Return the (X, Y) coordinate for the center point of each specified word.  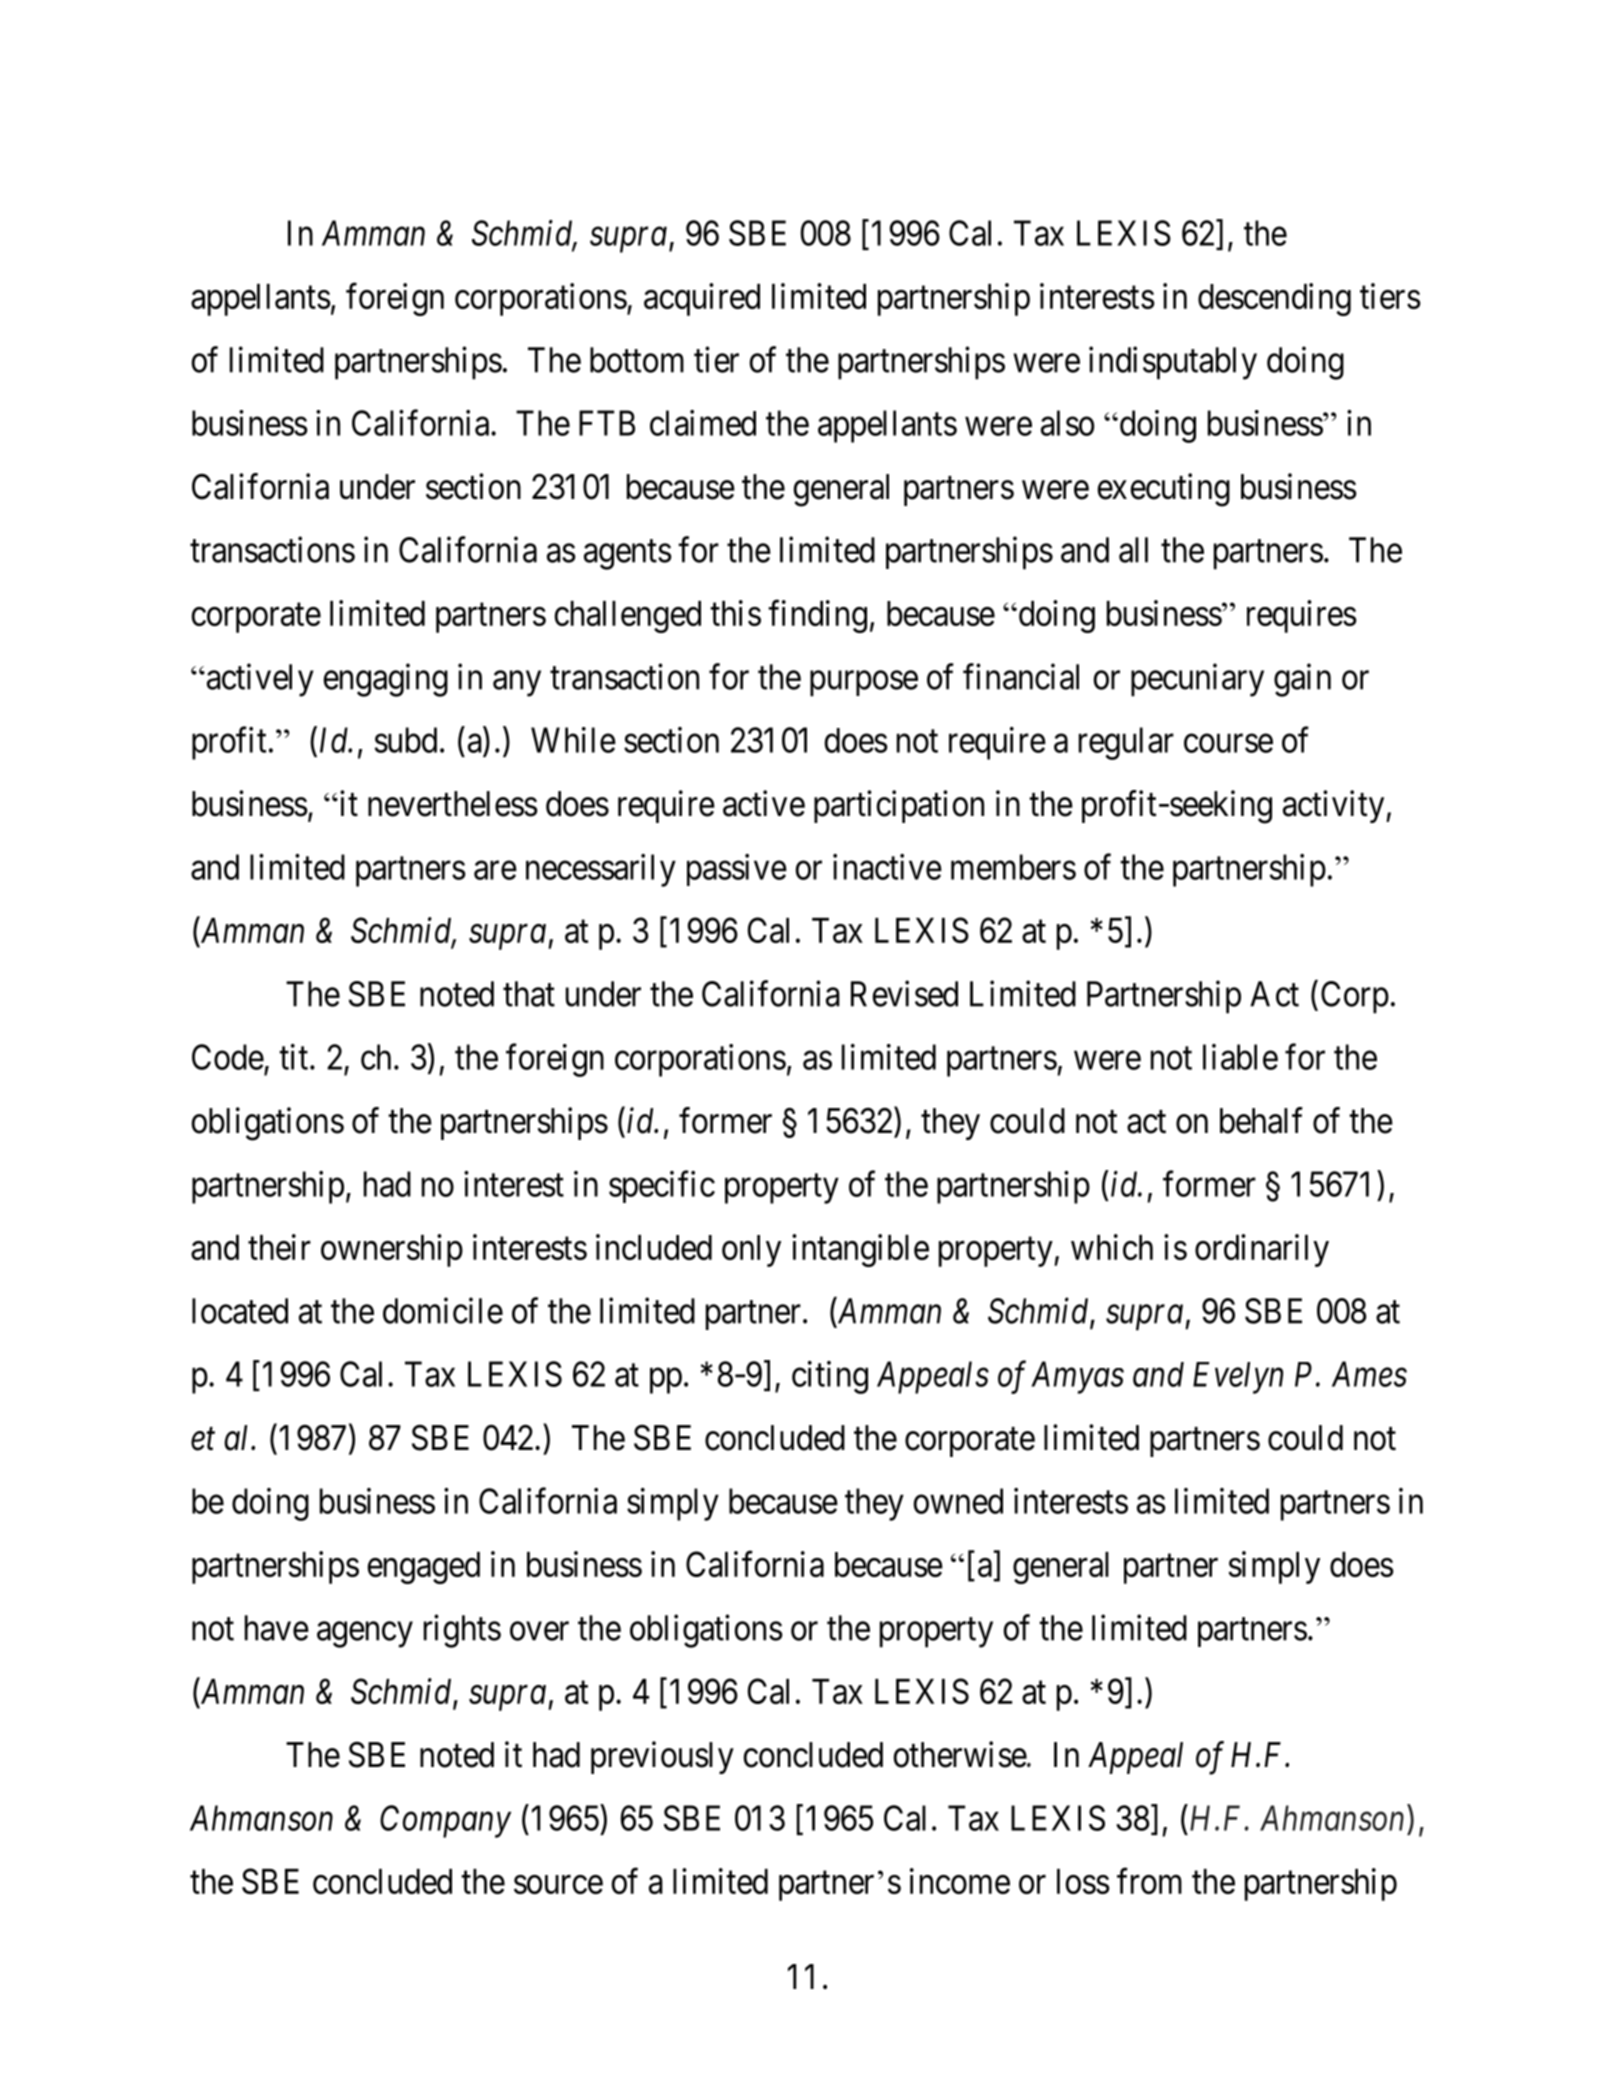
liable (1240, 1057)
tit (295, 1057)
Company (445, 1821)
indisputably (1173, 363)
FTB (607, 423)
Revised (904, 993)
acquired (702, 299)
